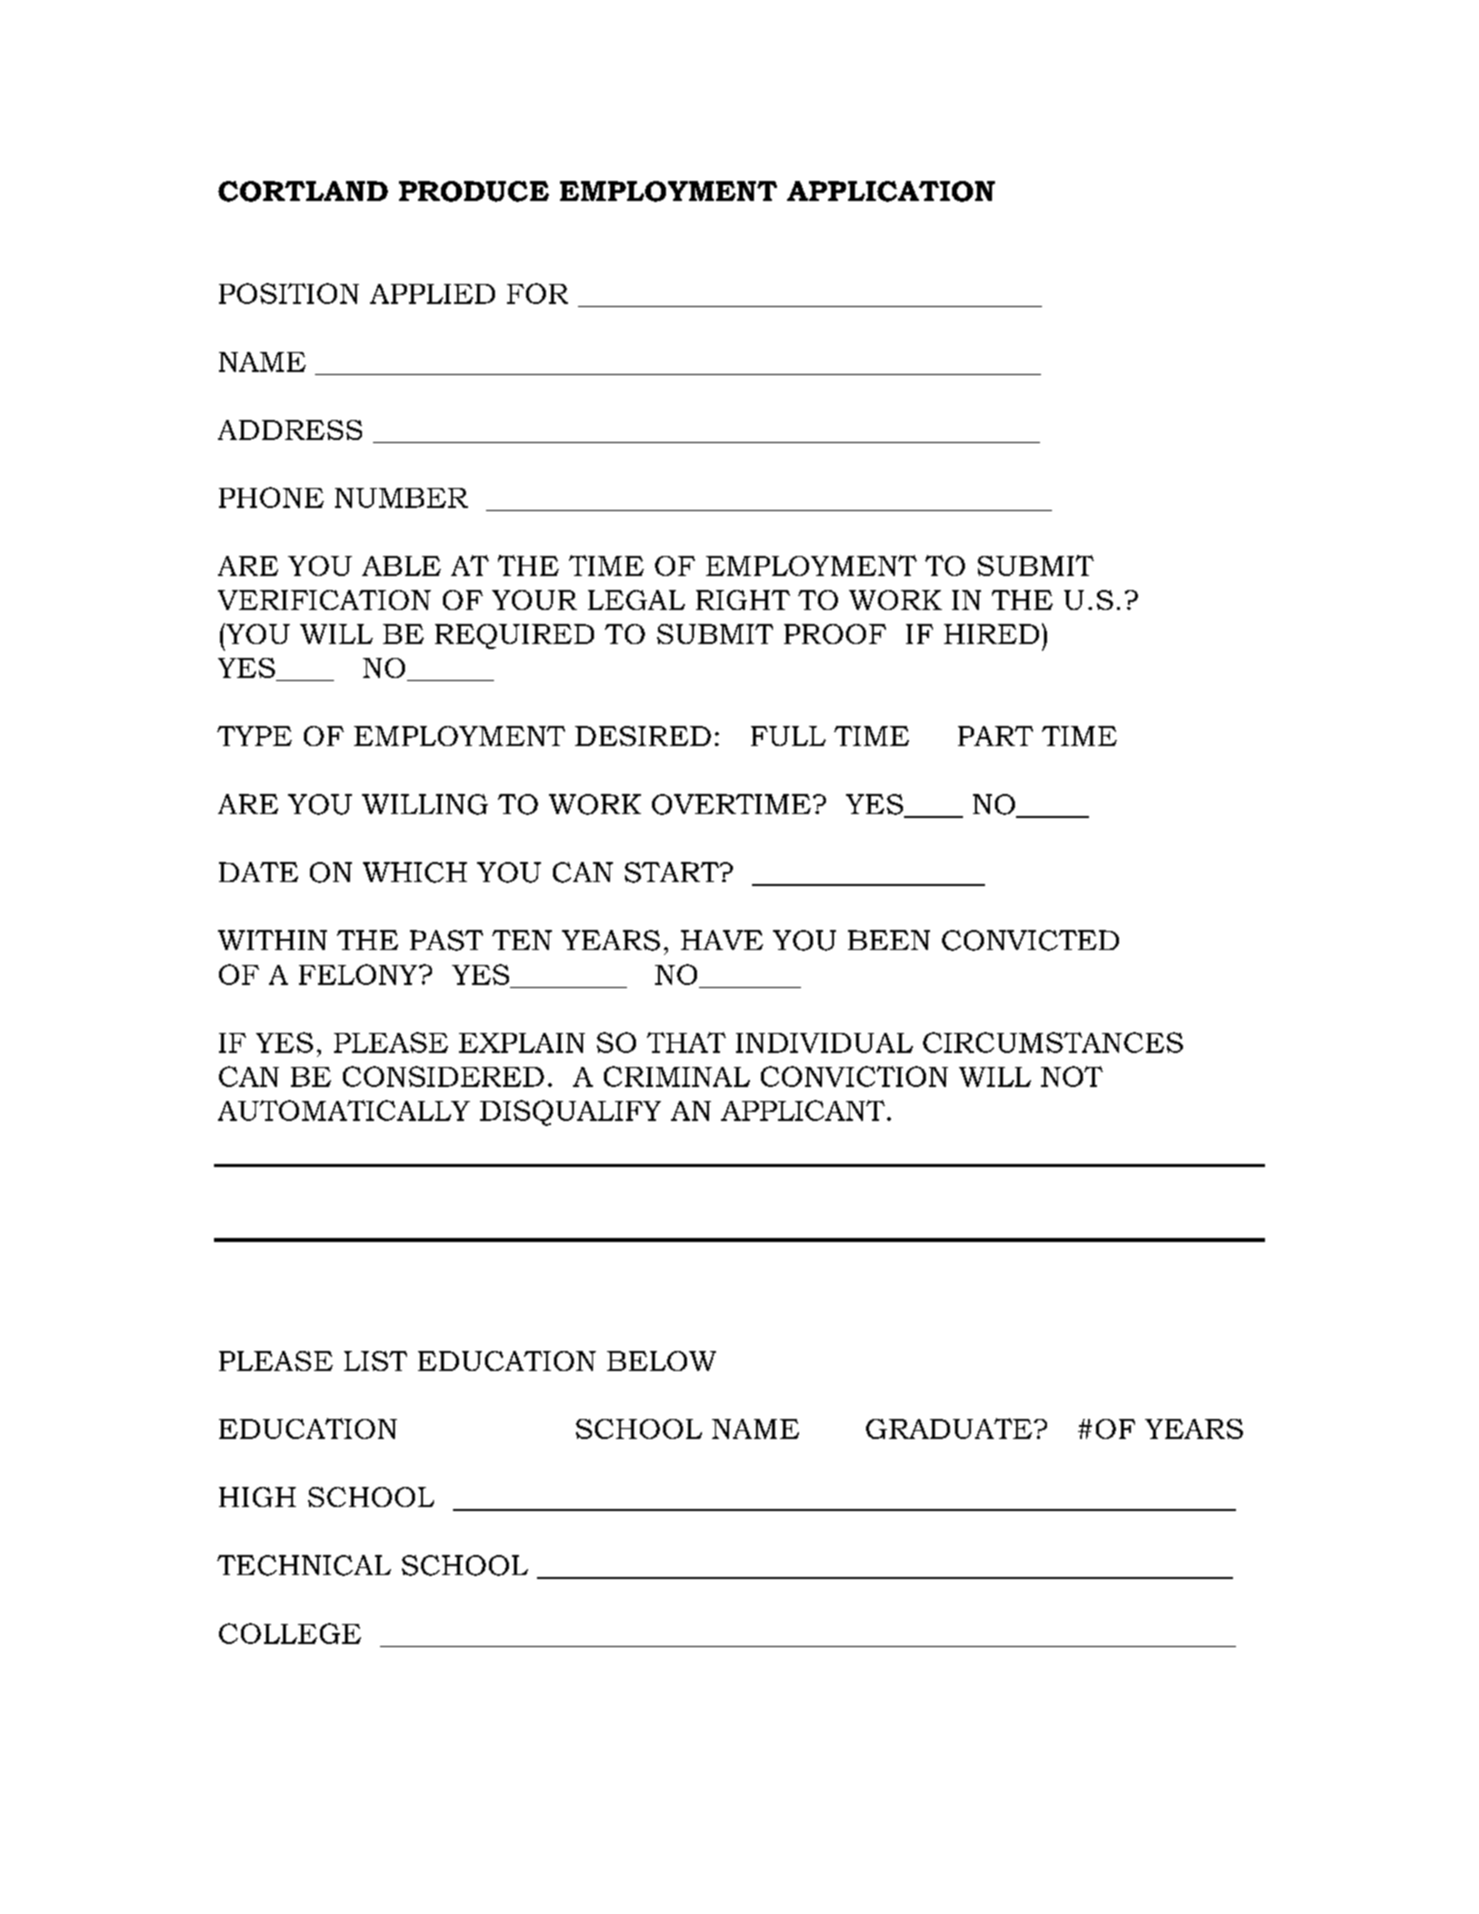  What do you see at coordinates (950, 1428) in the page?
I see `GRADUATE` at bounding box center [950, 1428].
